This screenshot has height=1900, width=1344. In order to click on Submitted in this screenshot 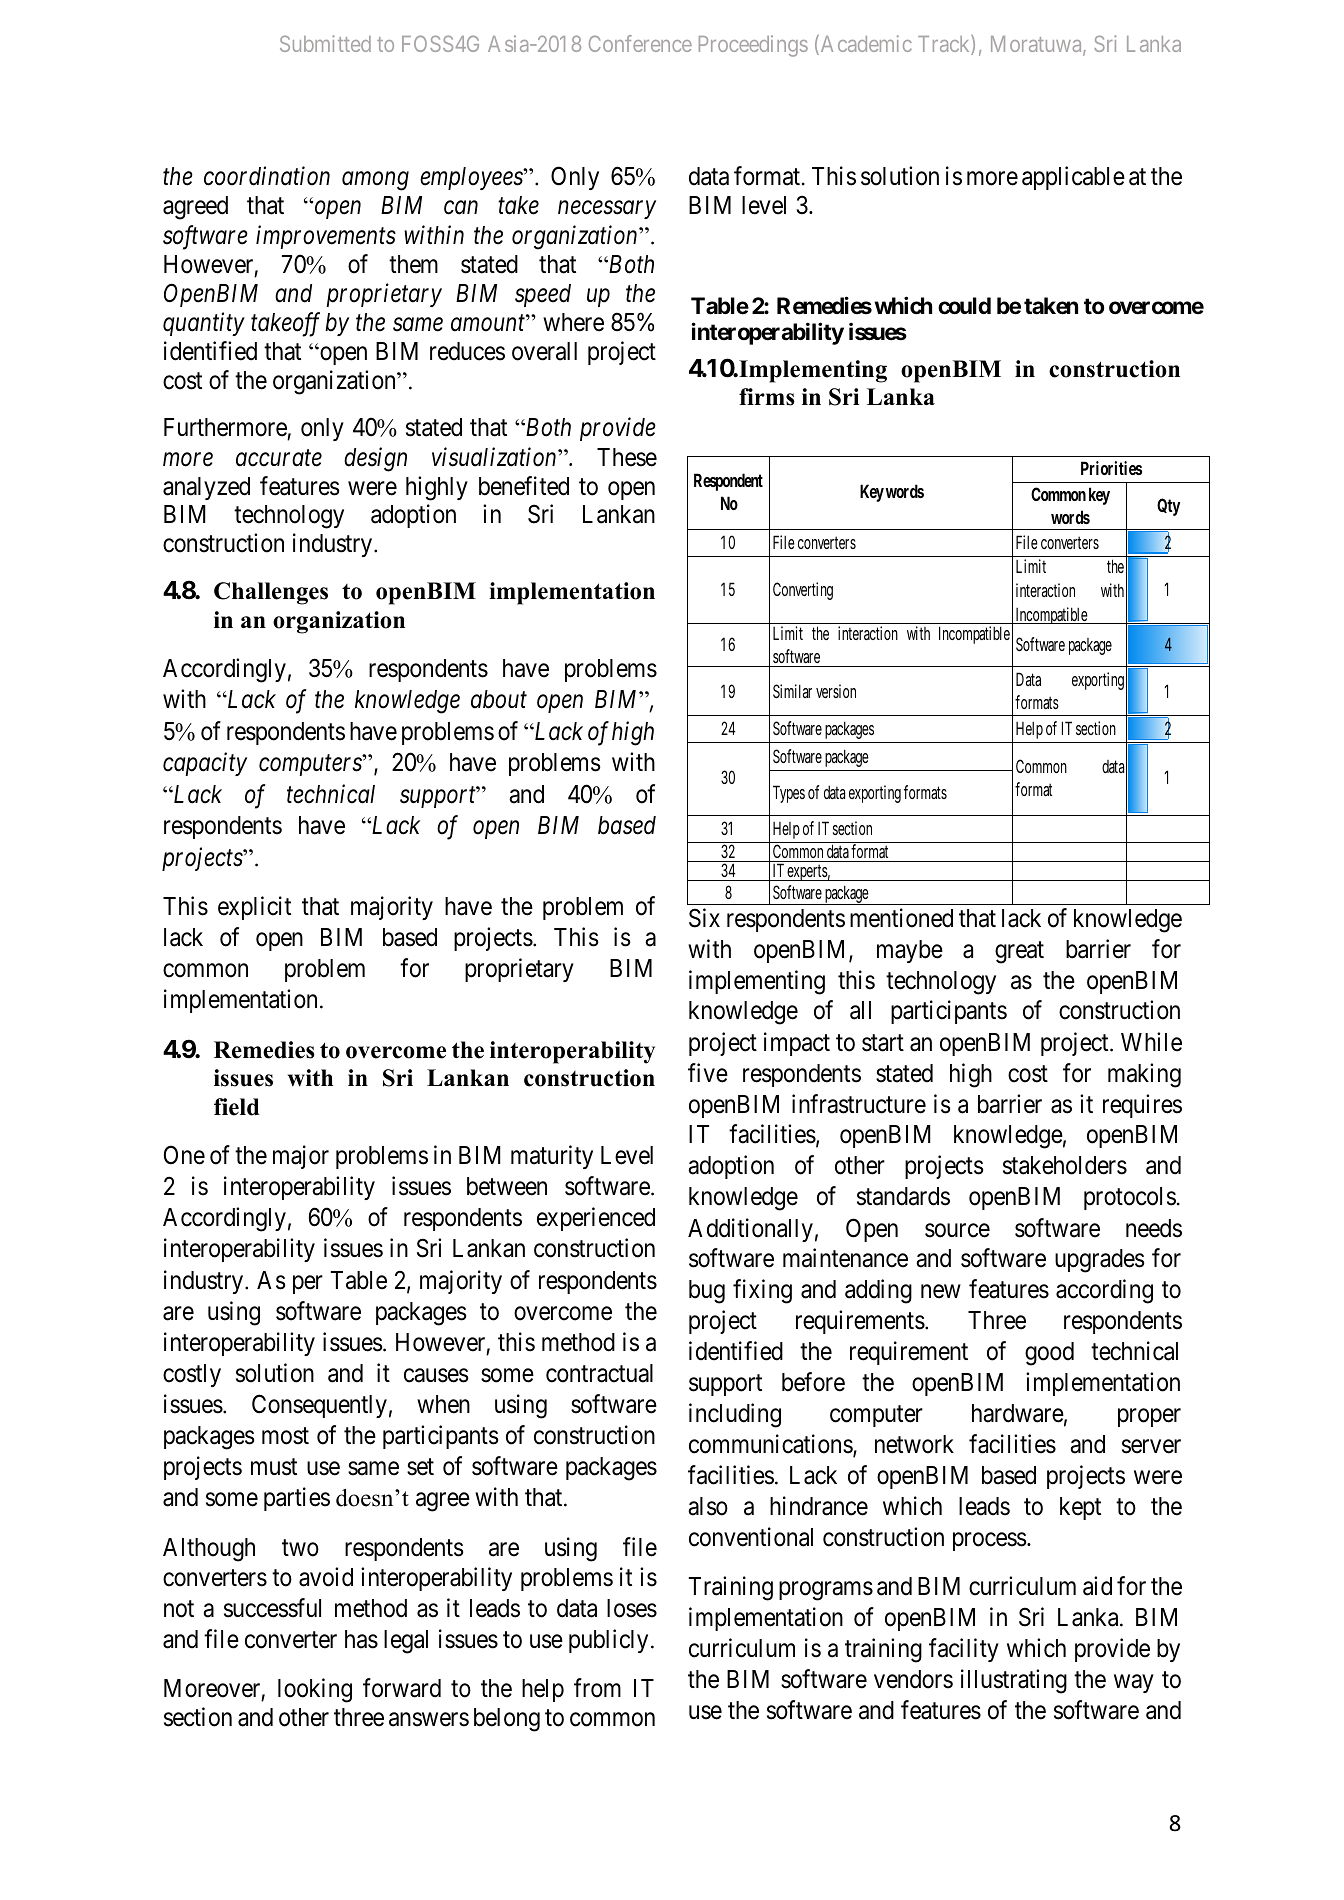, I will do `click(325, 43)`.
